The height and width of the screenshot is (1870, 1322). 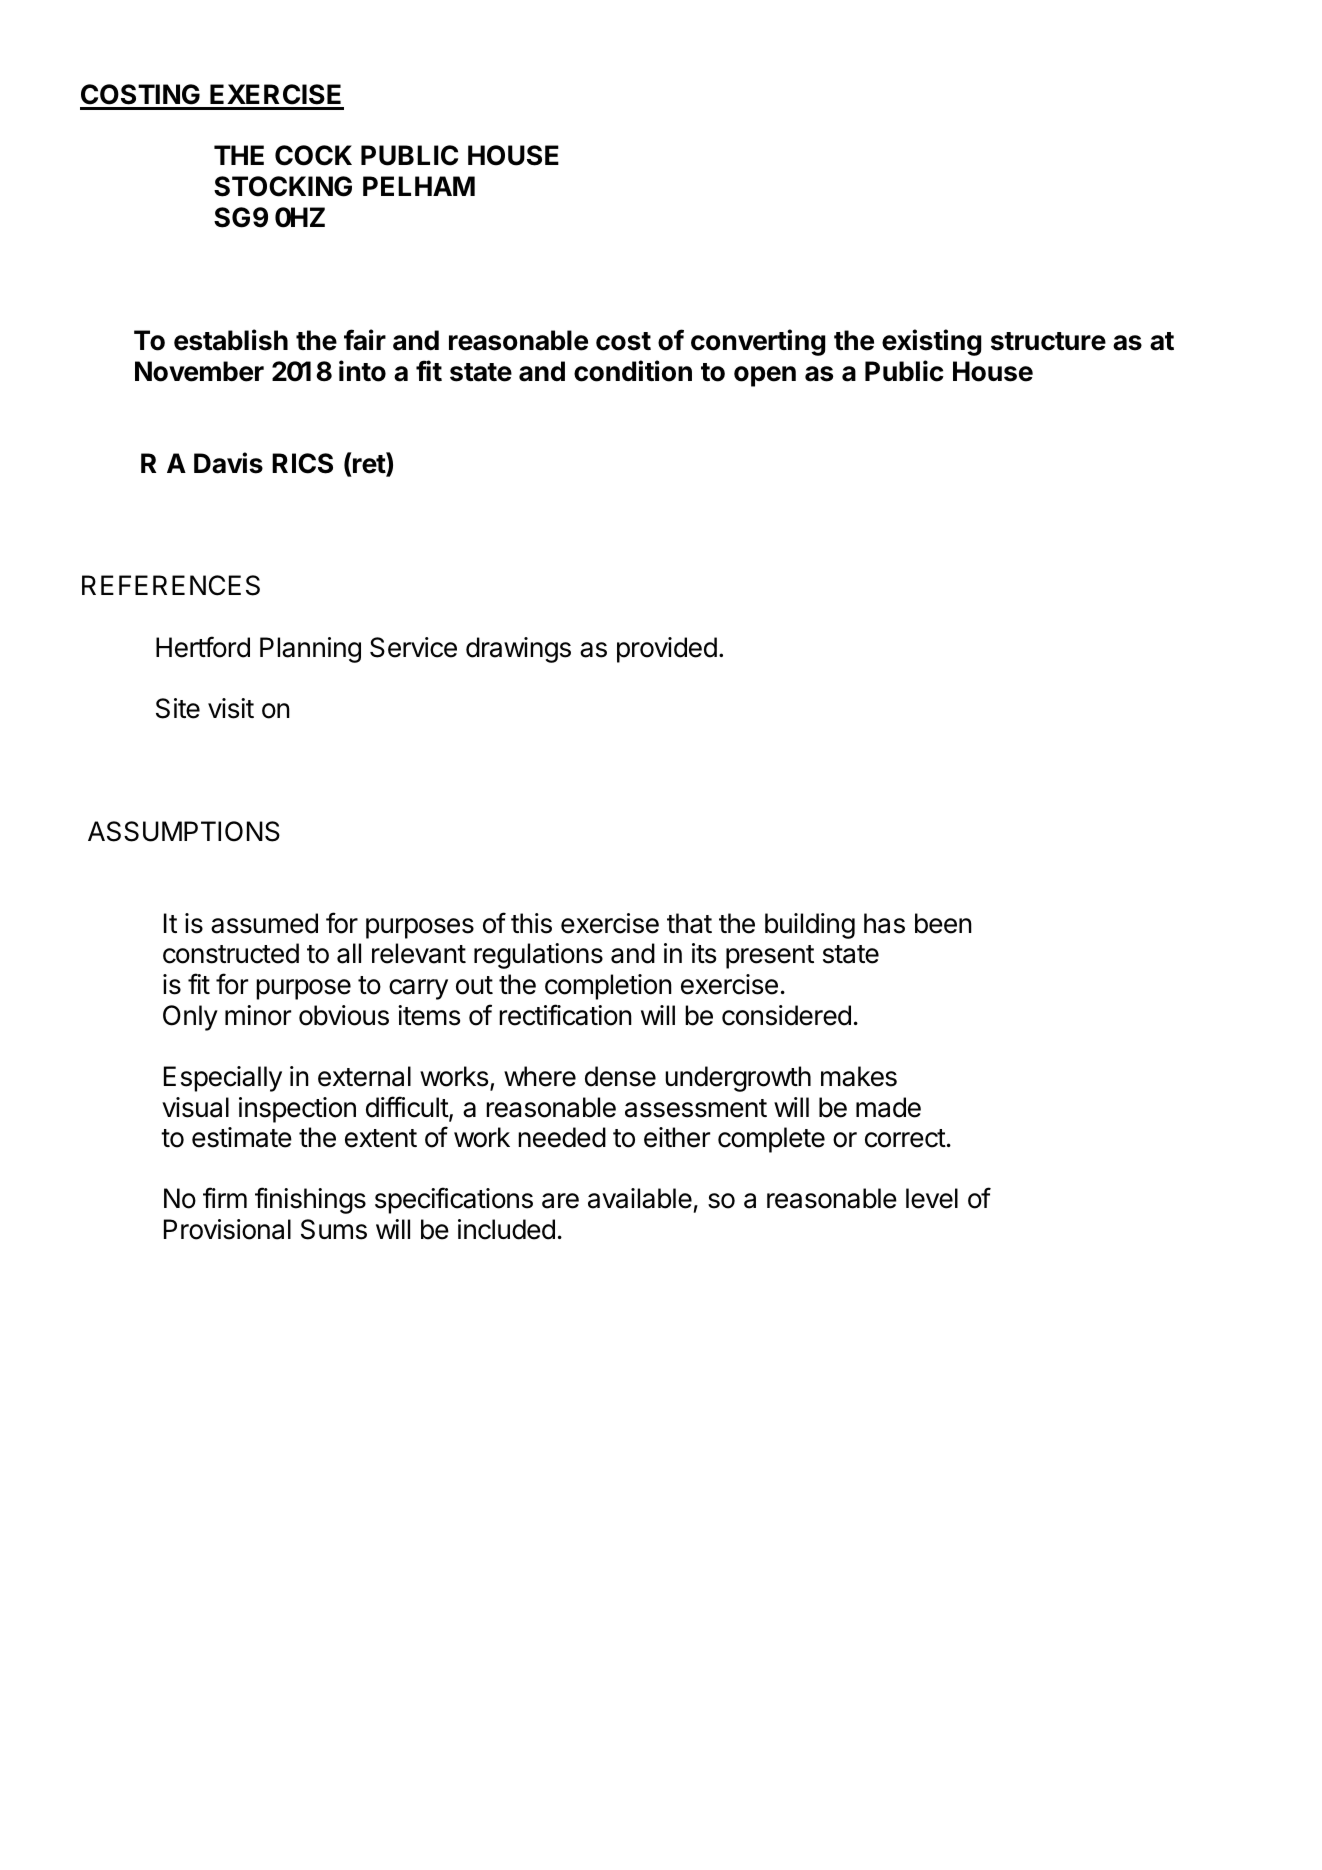 I want to click on provided, so click(x=667, y=650).
